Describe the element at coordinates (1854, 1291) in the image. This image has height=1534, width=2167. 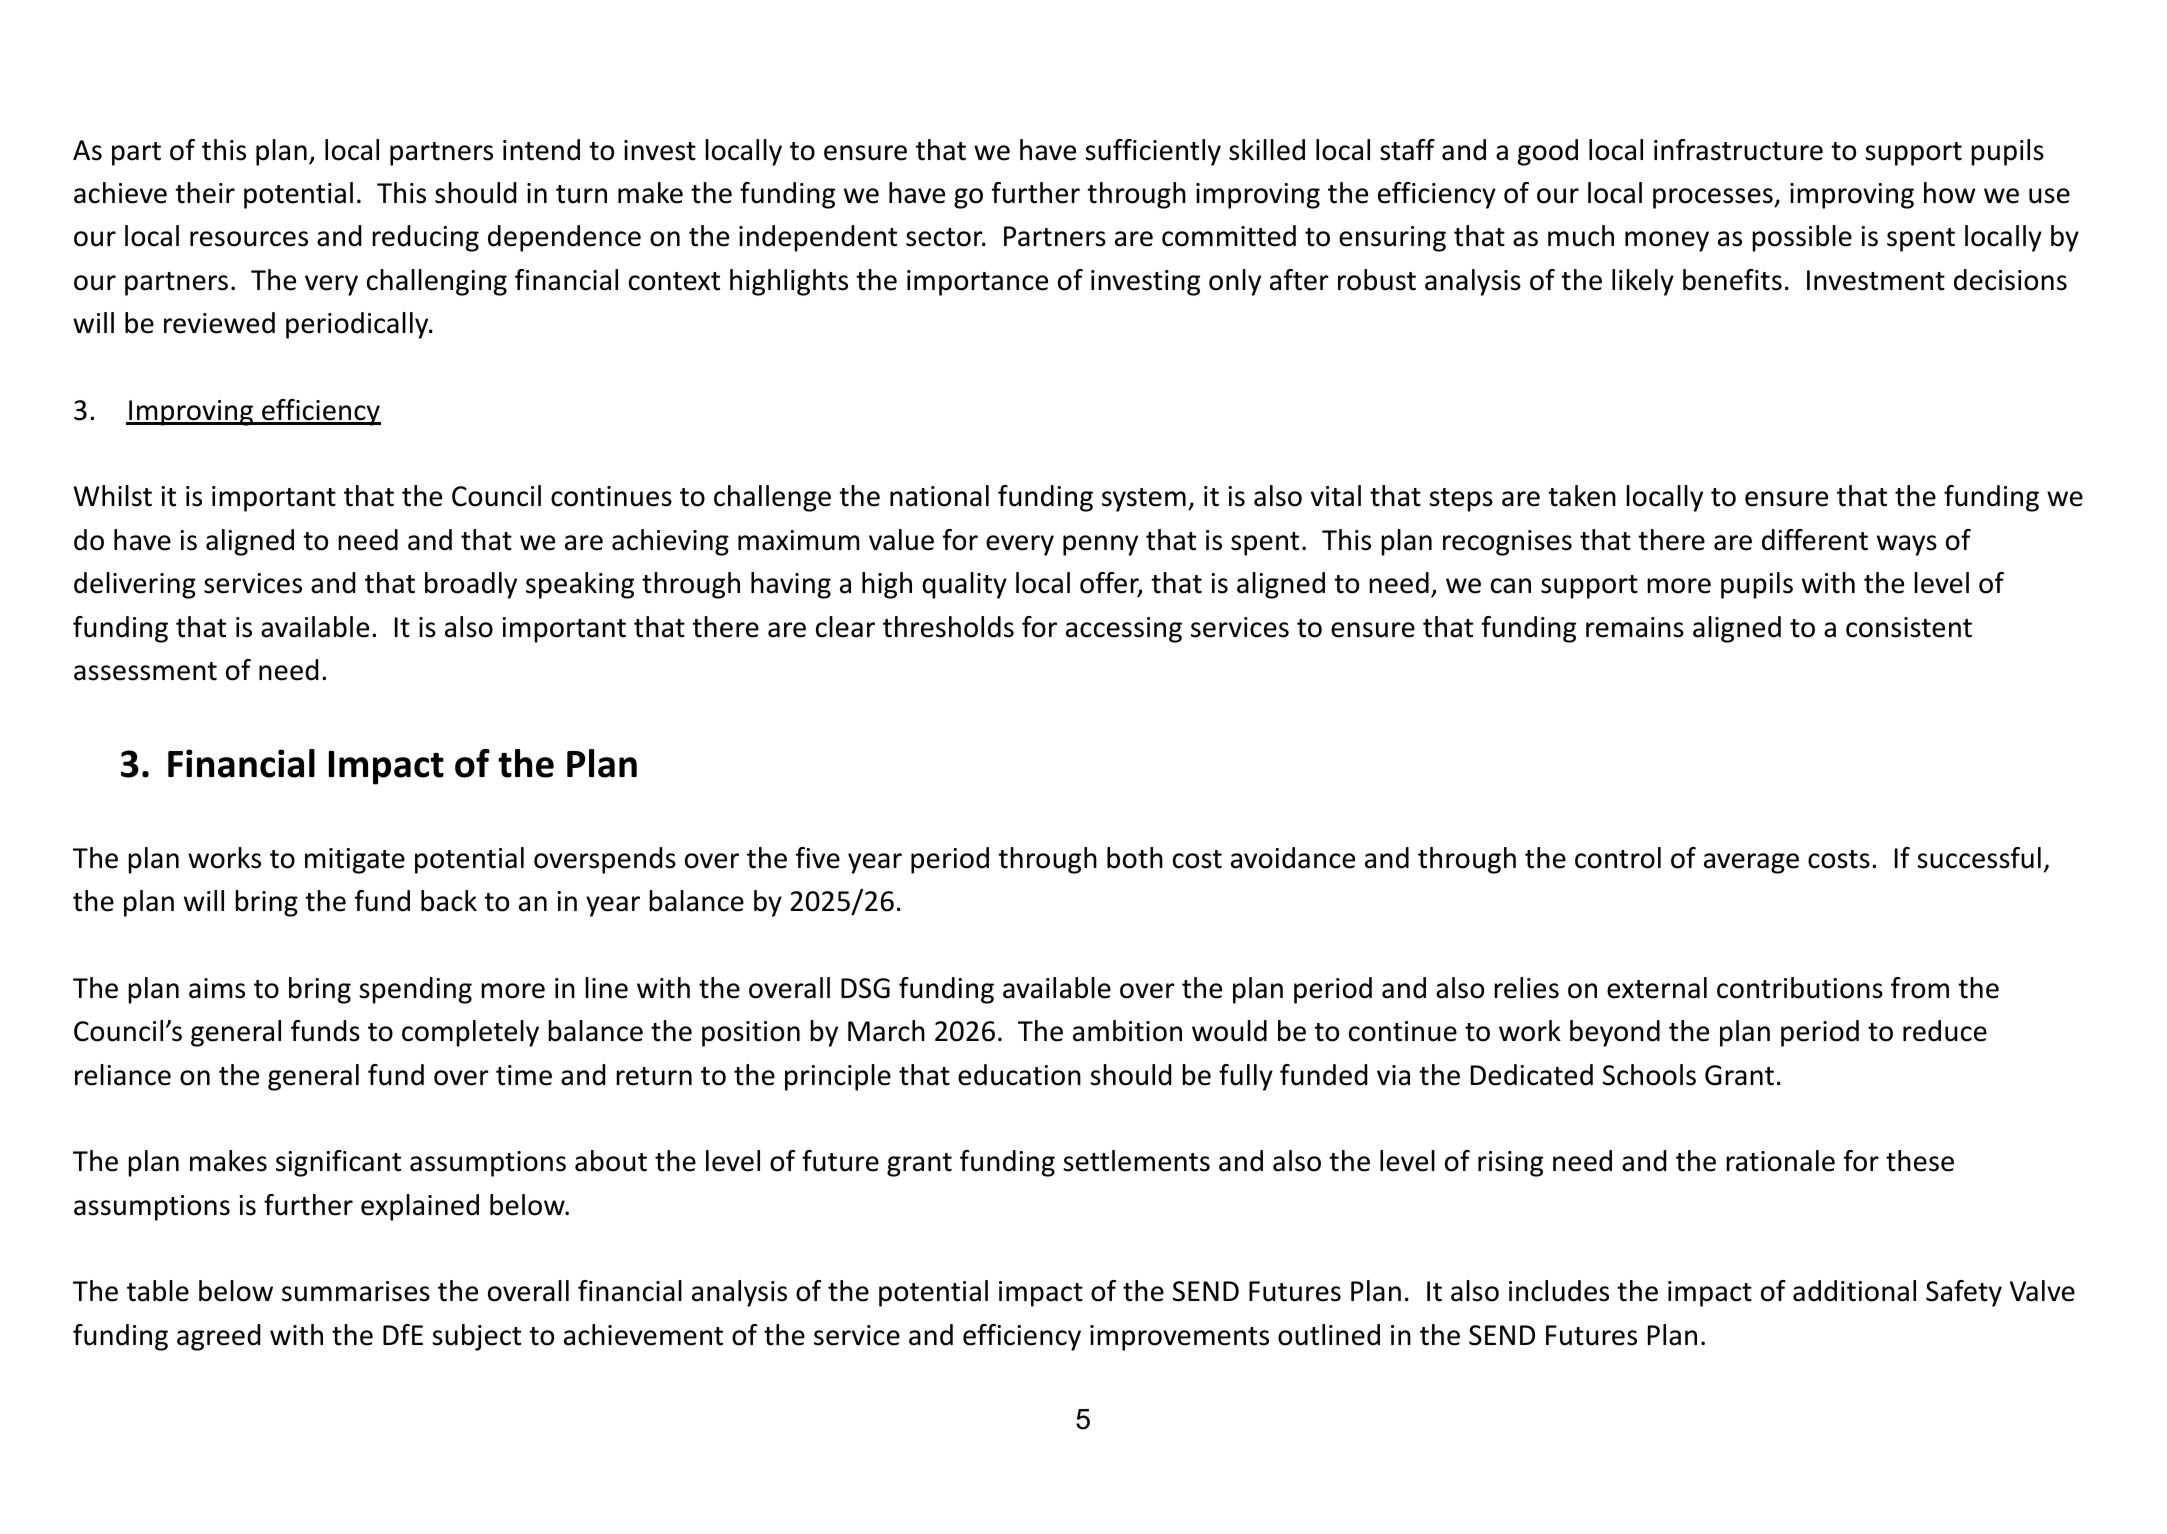
I see `additional` at that location.
